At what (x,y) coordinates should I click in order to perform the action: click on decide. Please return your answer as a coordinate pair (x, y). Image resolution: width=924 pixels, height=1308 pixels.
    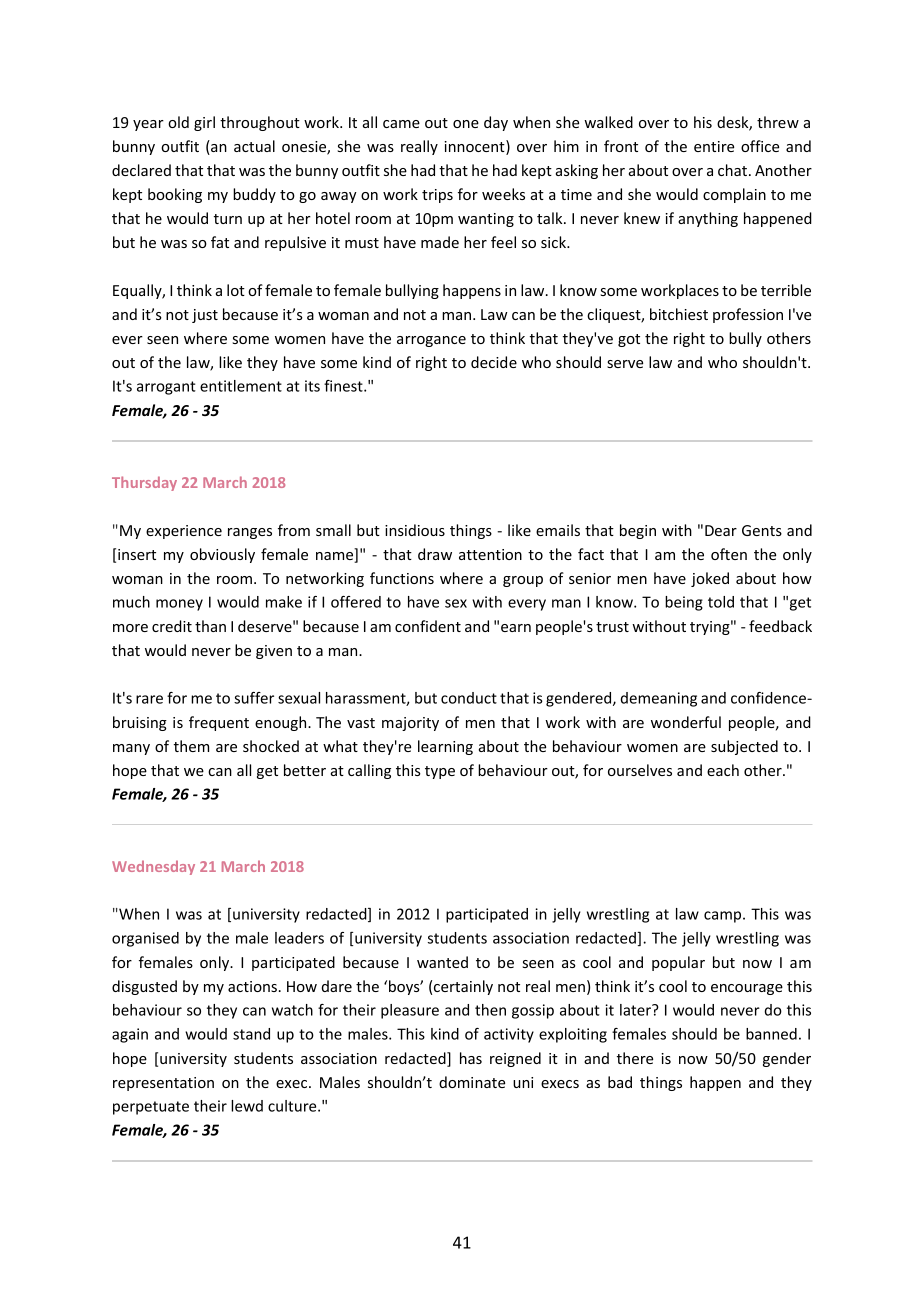
    Looking at the image, I should click on (494, 362).
